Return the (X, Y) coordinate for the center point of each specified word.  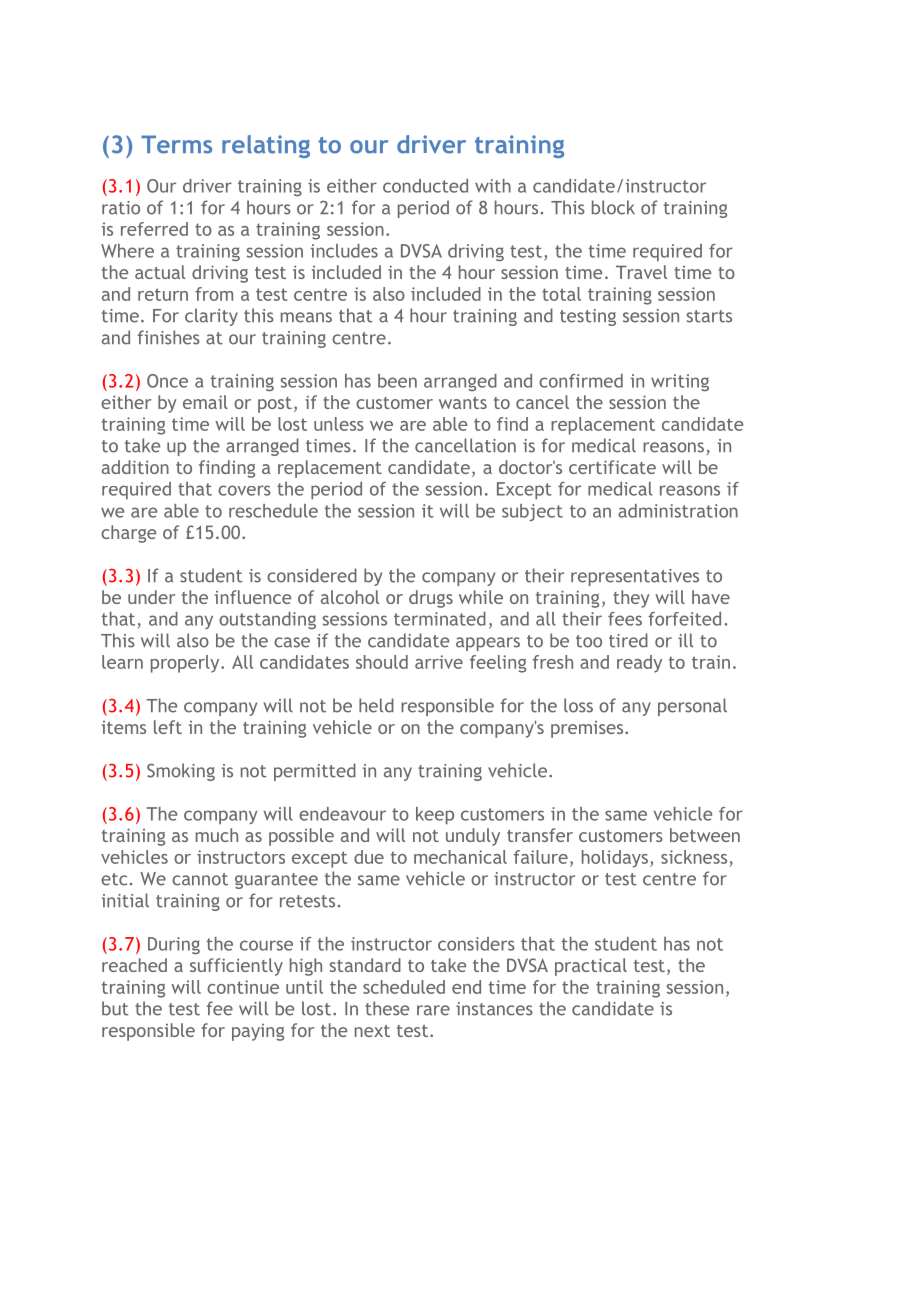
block (613, 207)
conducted (425, 186)
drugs (431, 599)
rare (433, 1010)
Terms (176, 144)
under (151, 597)
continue (243, 987)
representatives (635, 577)
